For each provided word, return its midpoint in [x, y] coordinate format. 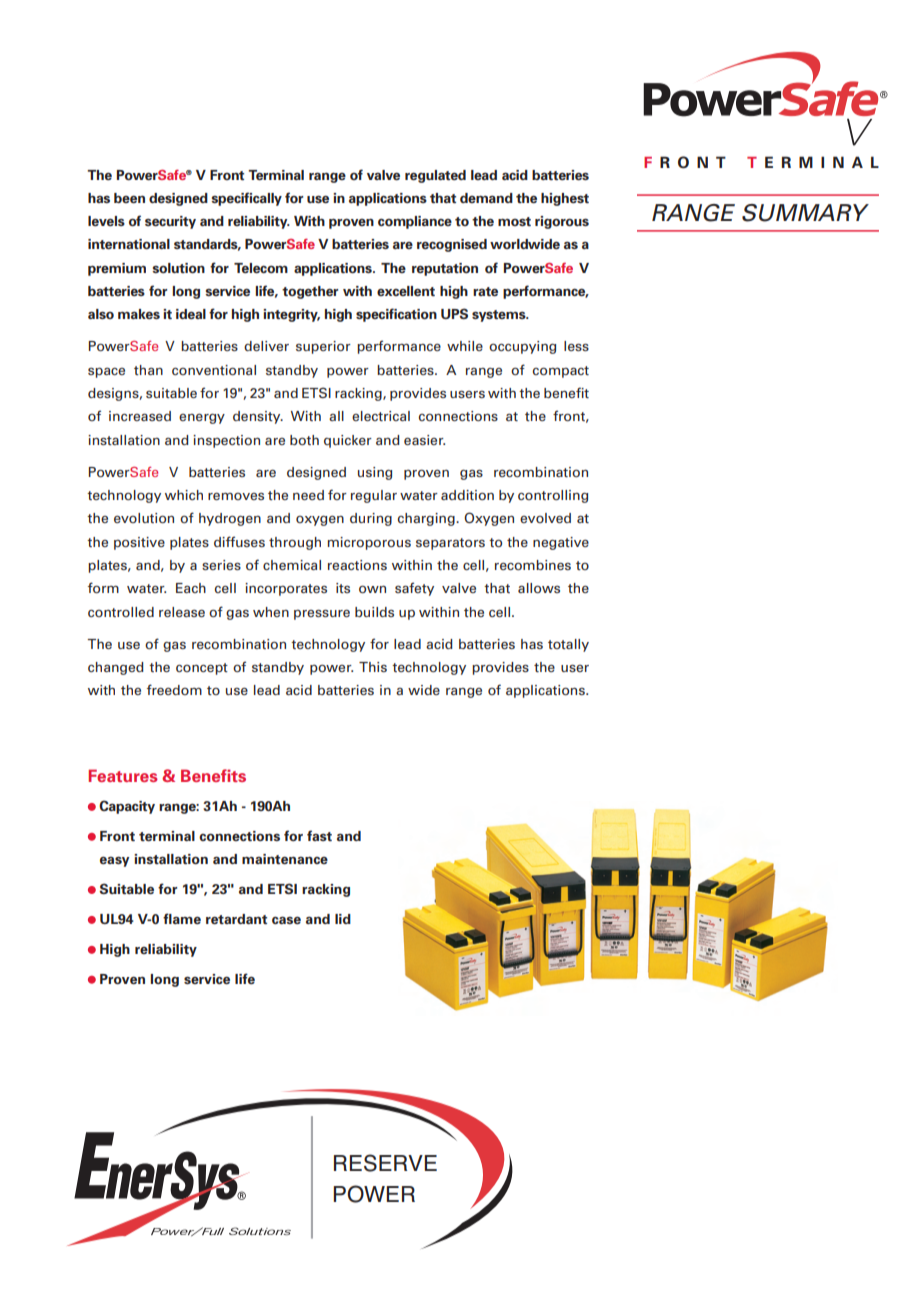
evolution [144, 518]
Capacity [127, 807]
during [371, 519]
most [514, 221]
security [170, 222]
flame [182, 918]
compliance [415, 222]
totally [568, 645]
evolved [545, 518]
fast [319, 835]
